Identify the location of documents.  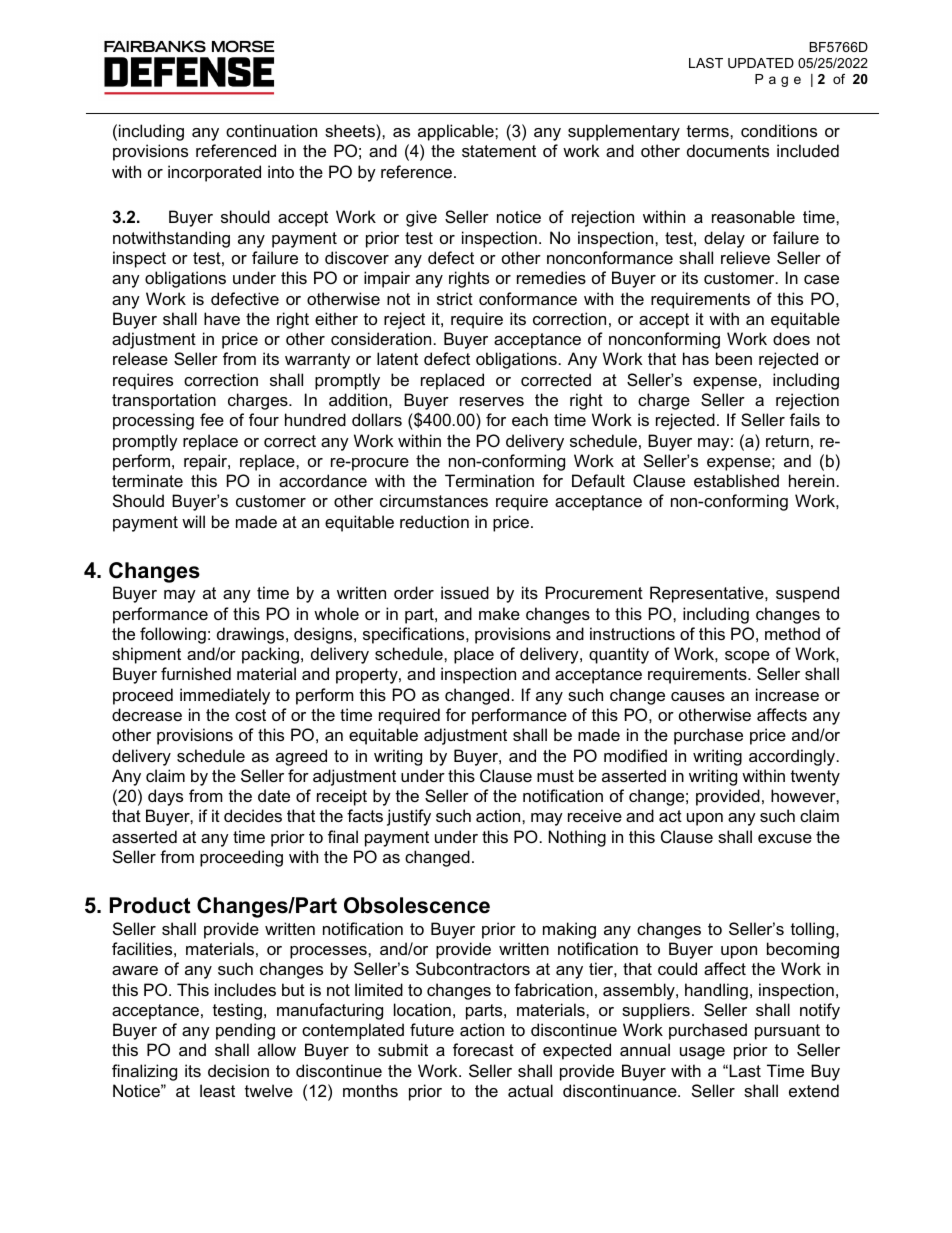
(728, 150).
